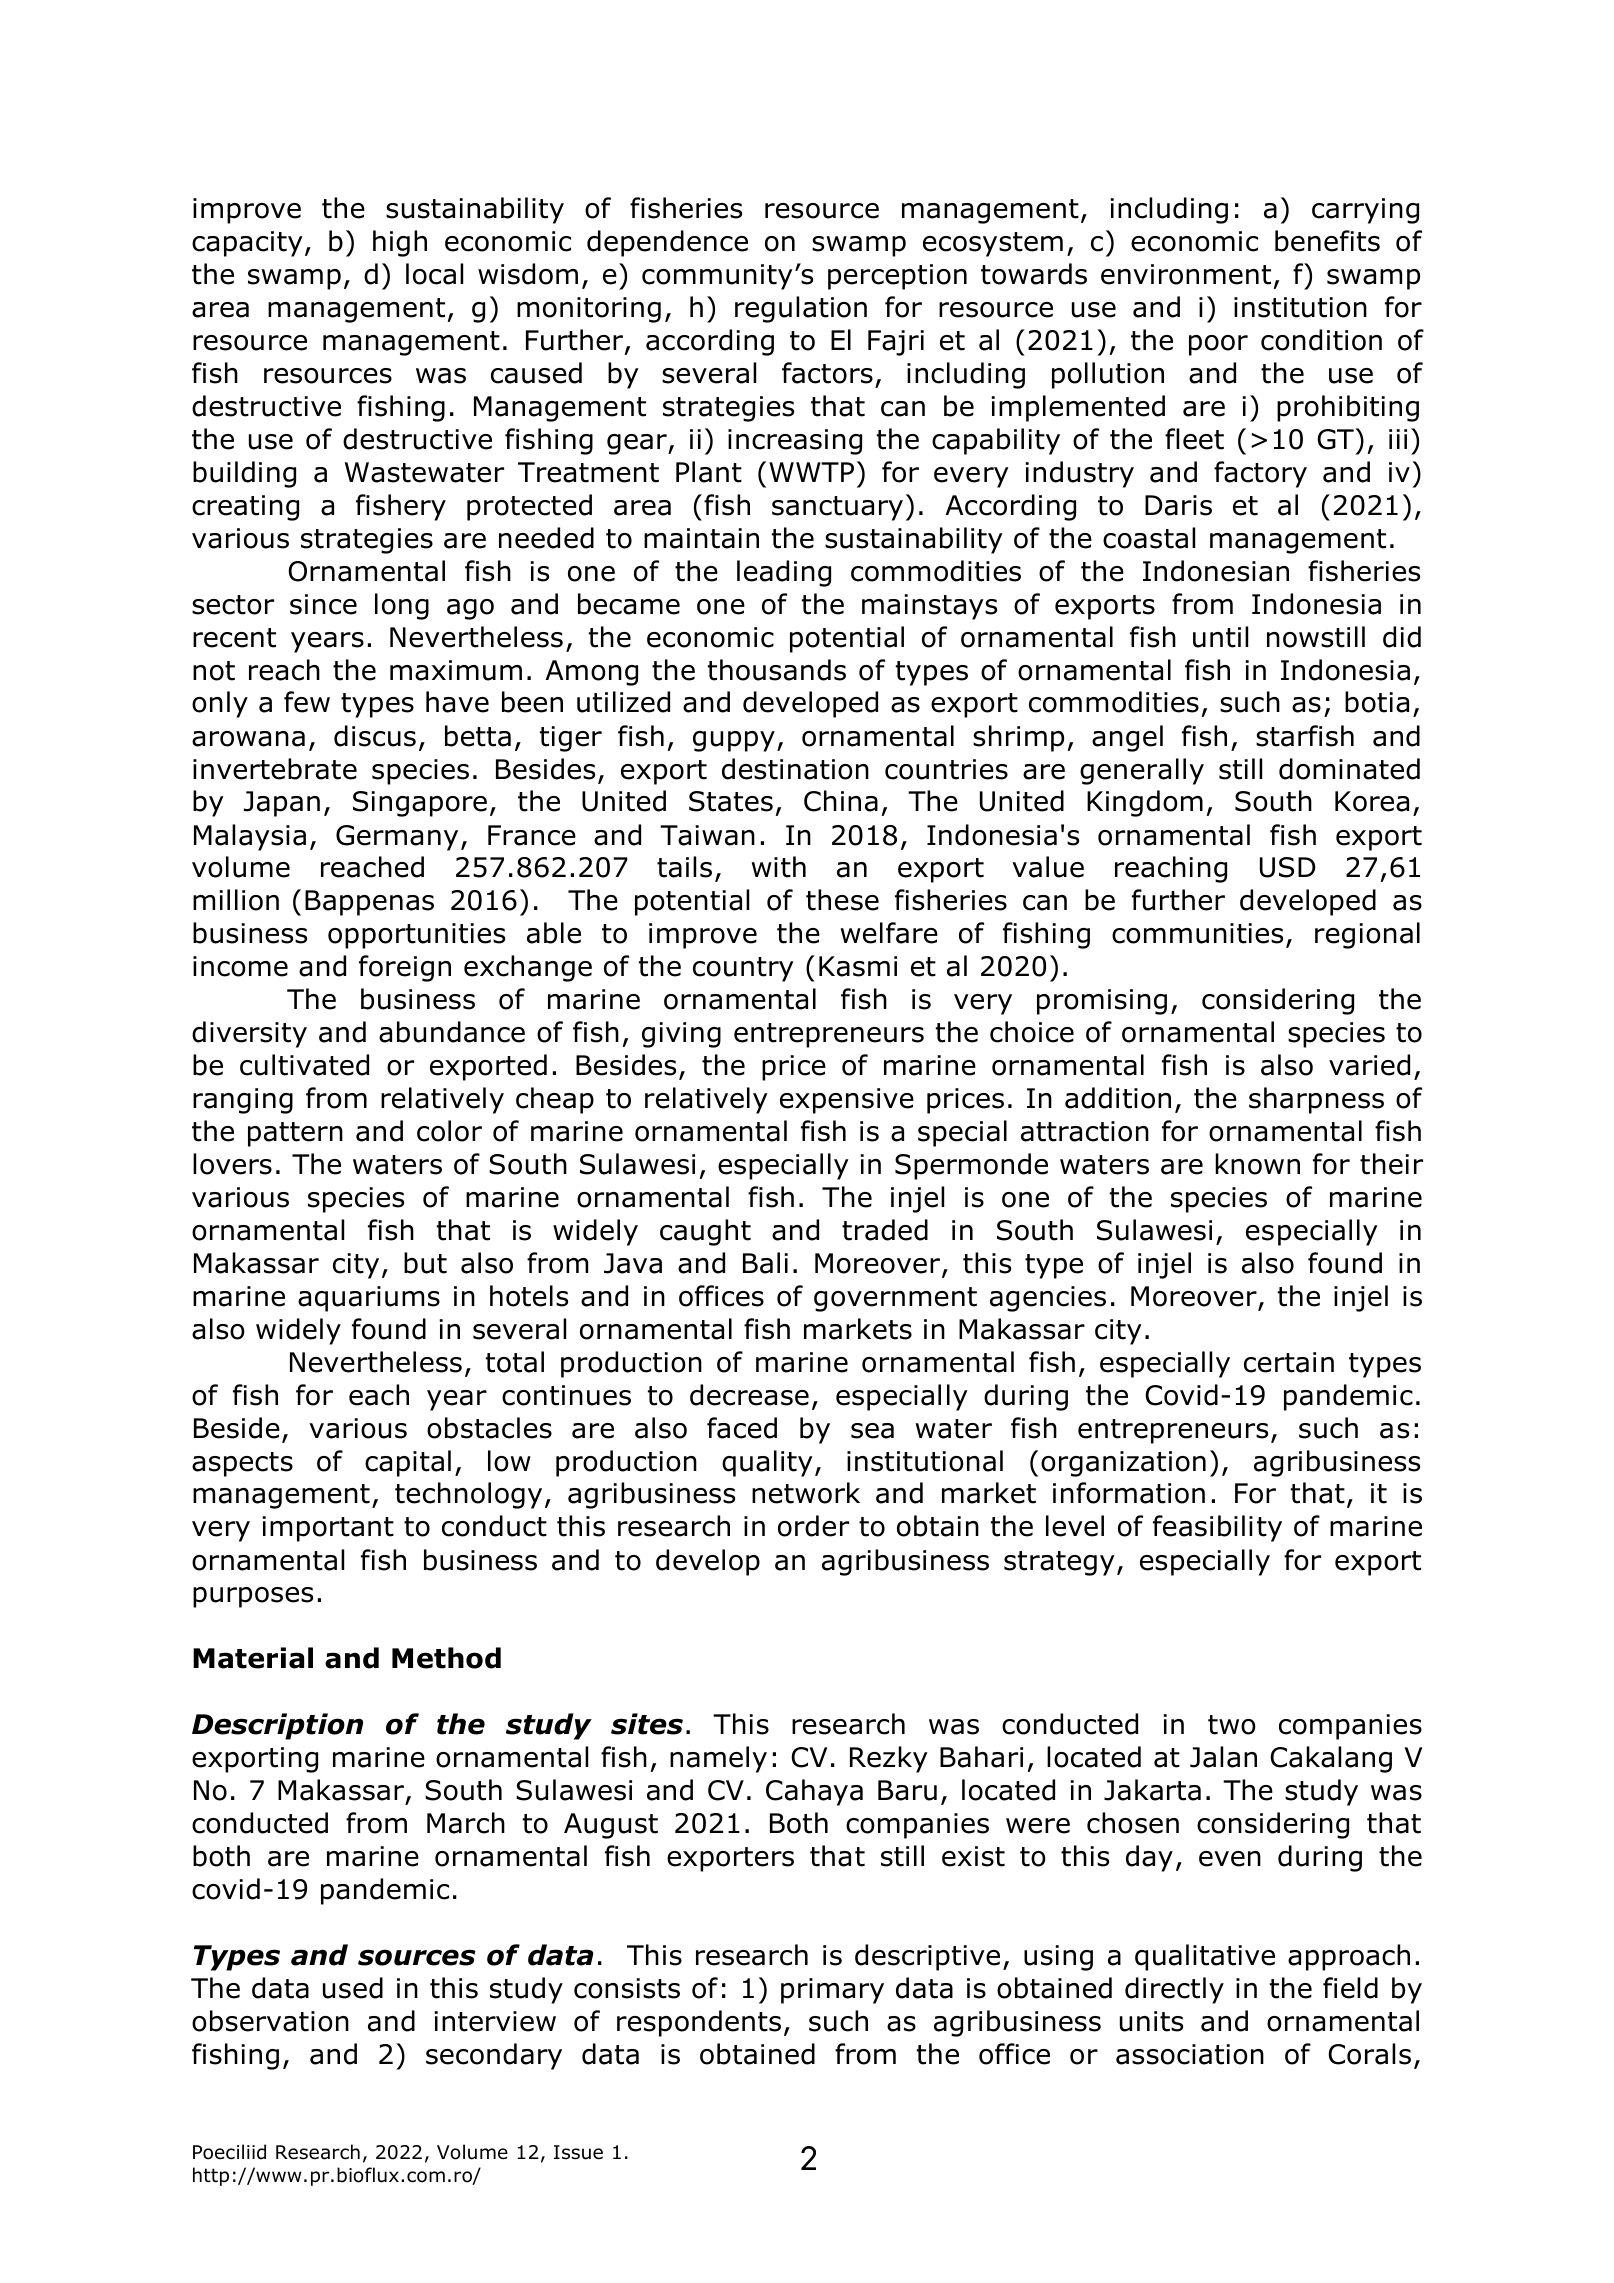  What do you see at coordinates (295, 1134) in the screenshot?
I see `pattern` at bounding box center [295, 1134].
